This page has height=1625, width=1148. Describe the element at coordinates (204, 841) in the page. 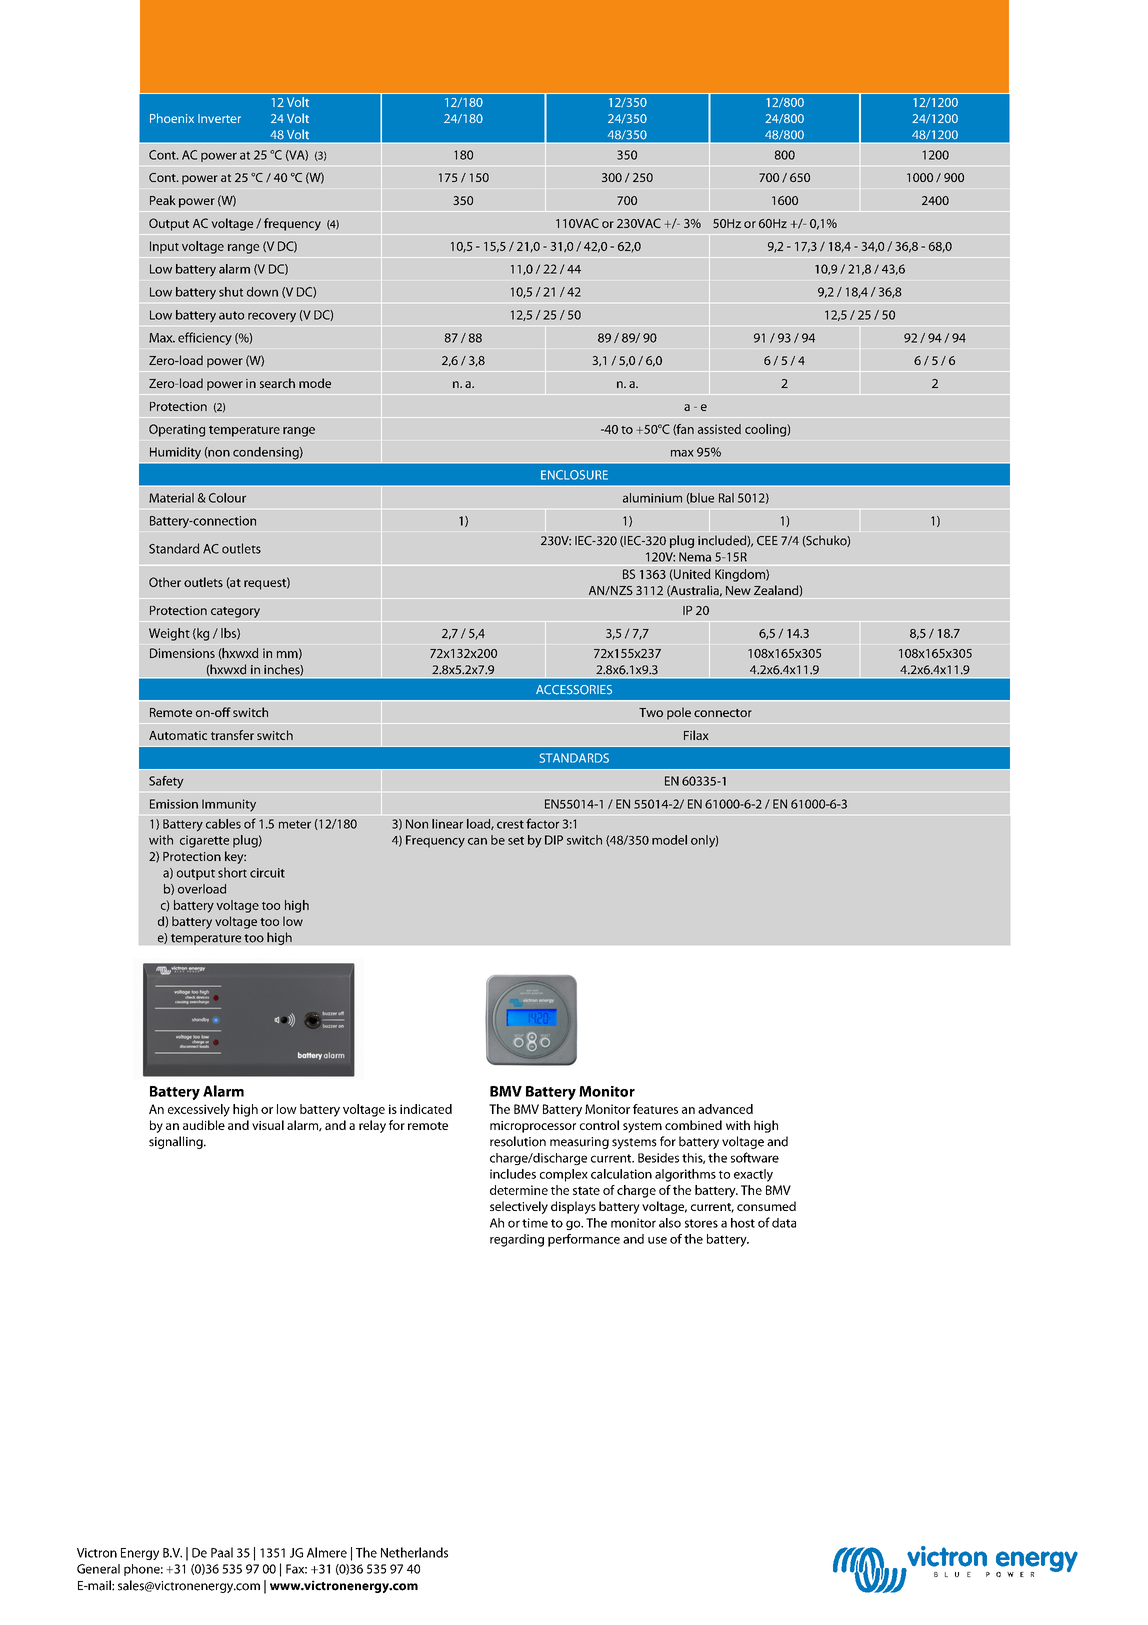

I see `cigarette` at that location.
